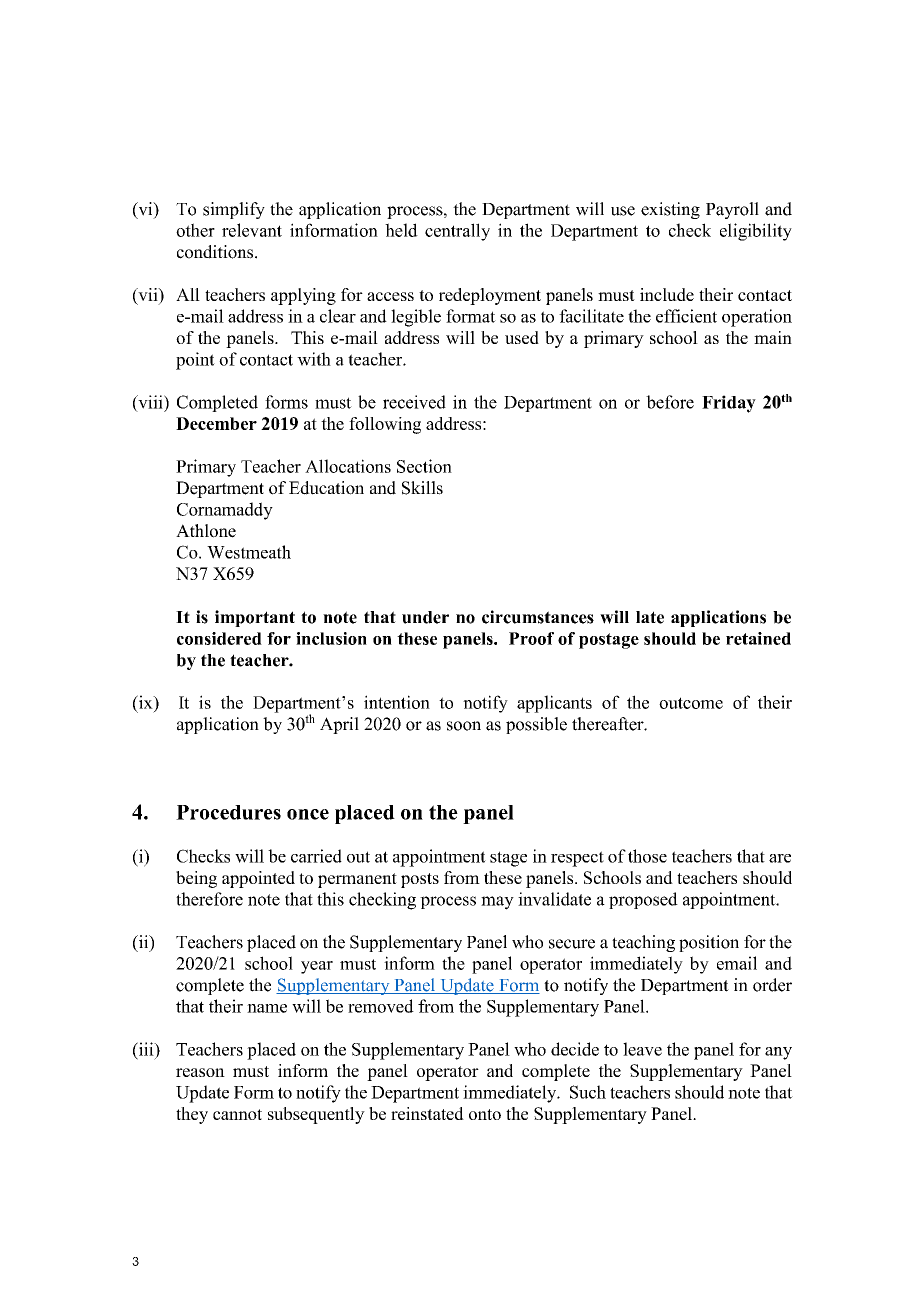 Image resolution: width=924 pixels, height=1309 pixels. I want to click on Procedures, so click(228, 812).
